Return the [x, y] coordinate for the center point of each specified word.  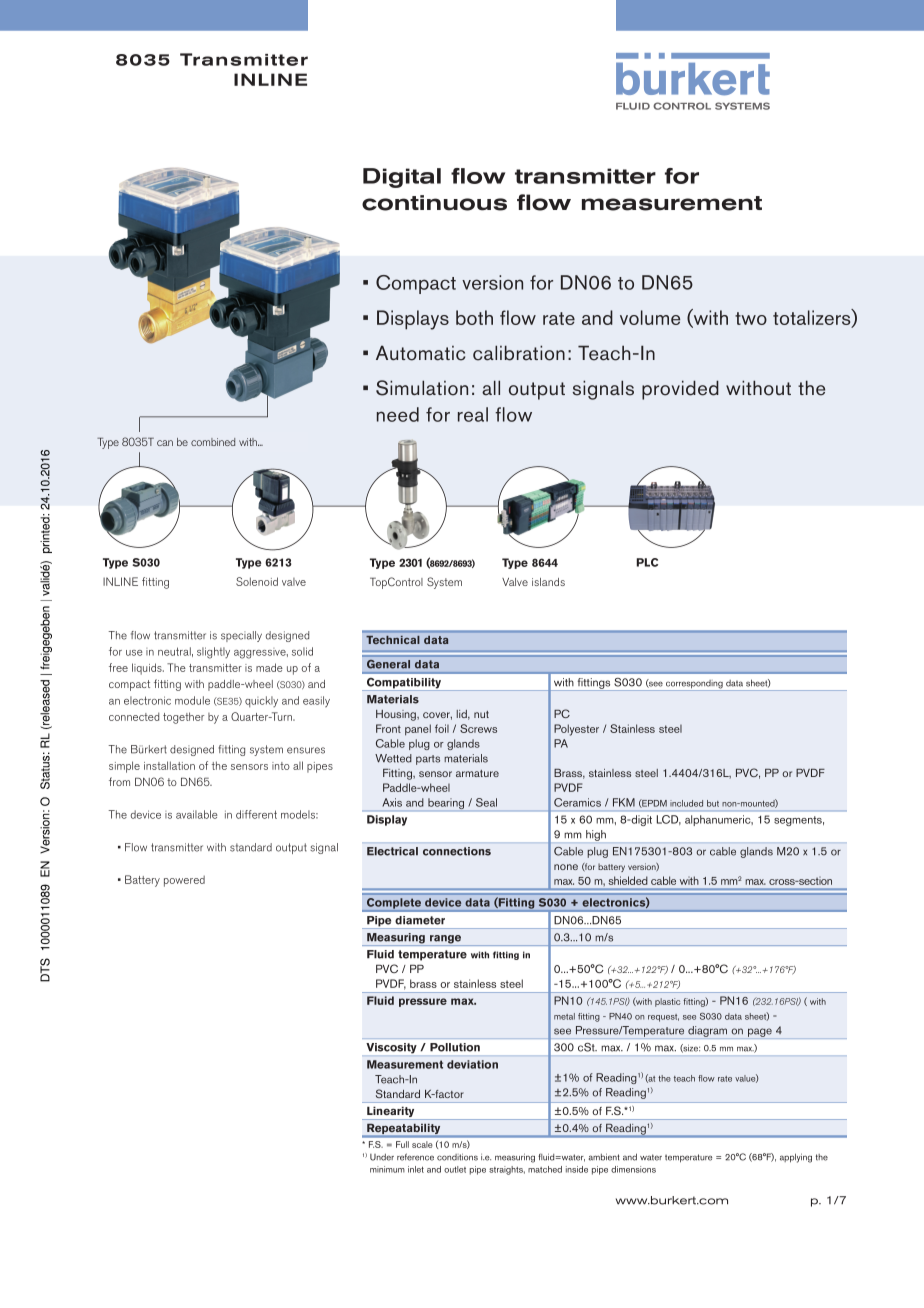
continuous [434, 203]
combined [213, 442]
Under [382, 1157]
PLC [647, 562]
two [751, 318]
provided [680, 390]
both [474, 317]
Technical [392, 640]
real [473, 414]
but [713, 803]
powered [184, 881]
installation [169, 765]
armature [477, 773]
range [446, 940]
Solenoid [257, 581]
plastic [668, 1002]
